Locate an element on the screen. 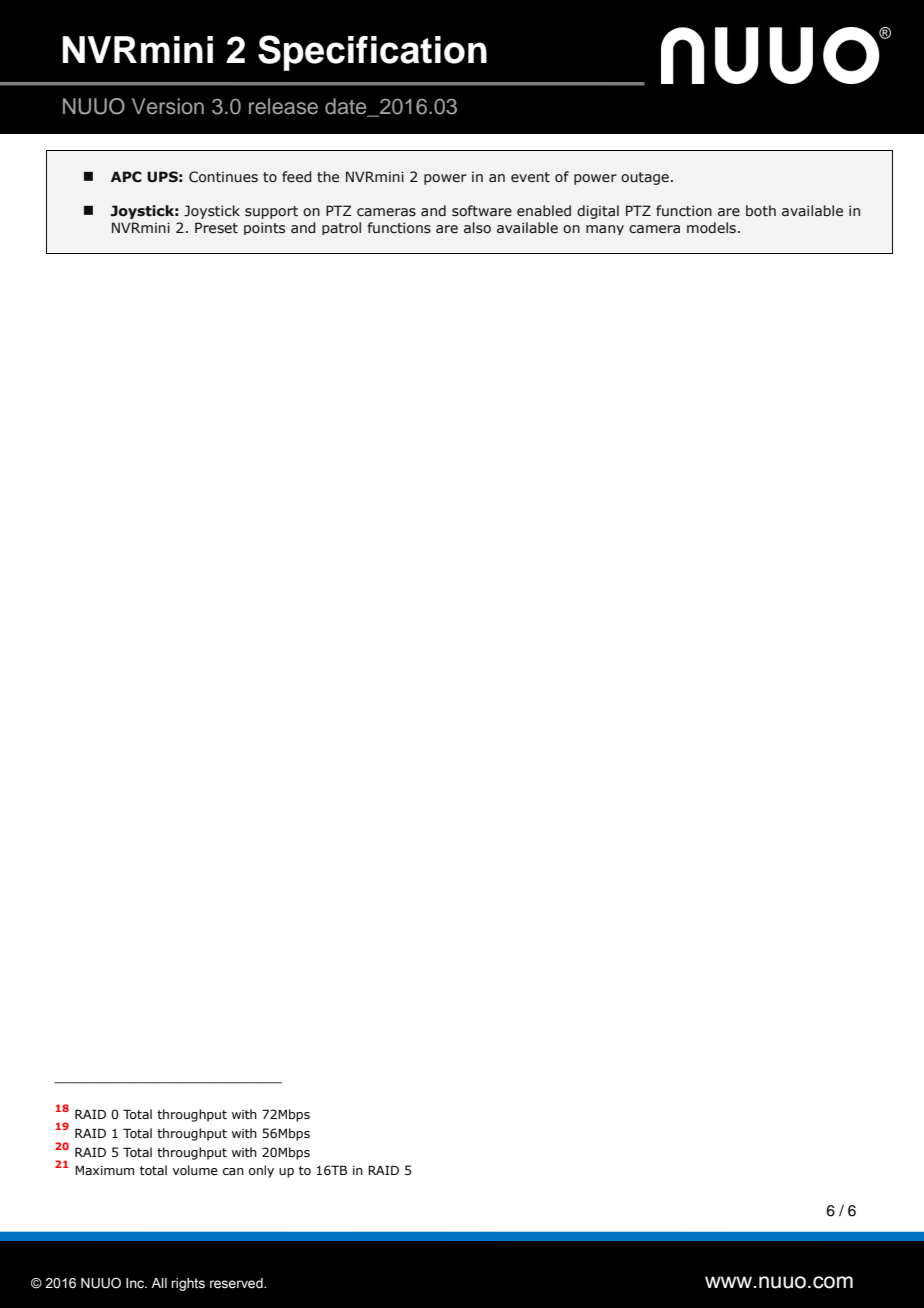  rights is located at coordinates (188, 1284).
